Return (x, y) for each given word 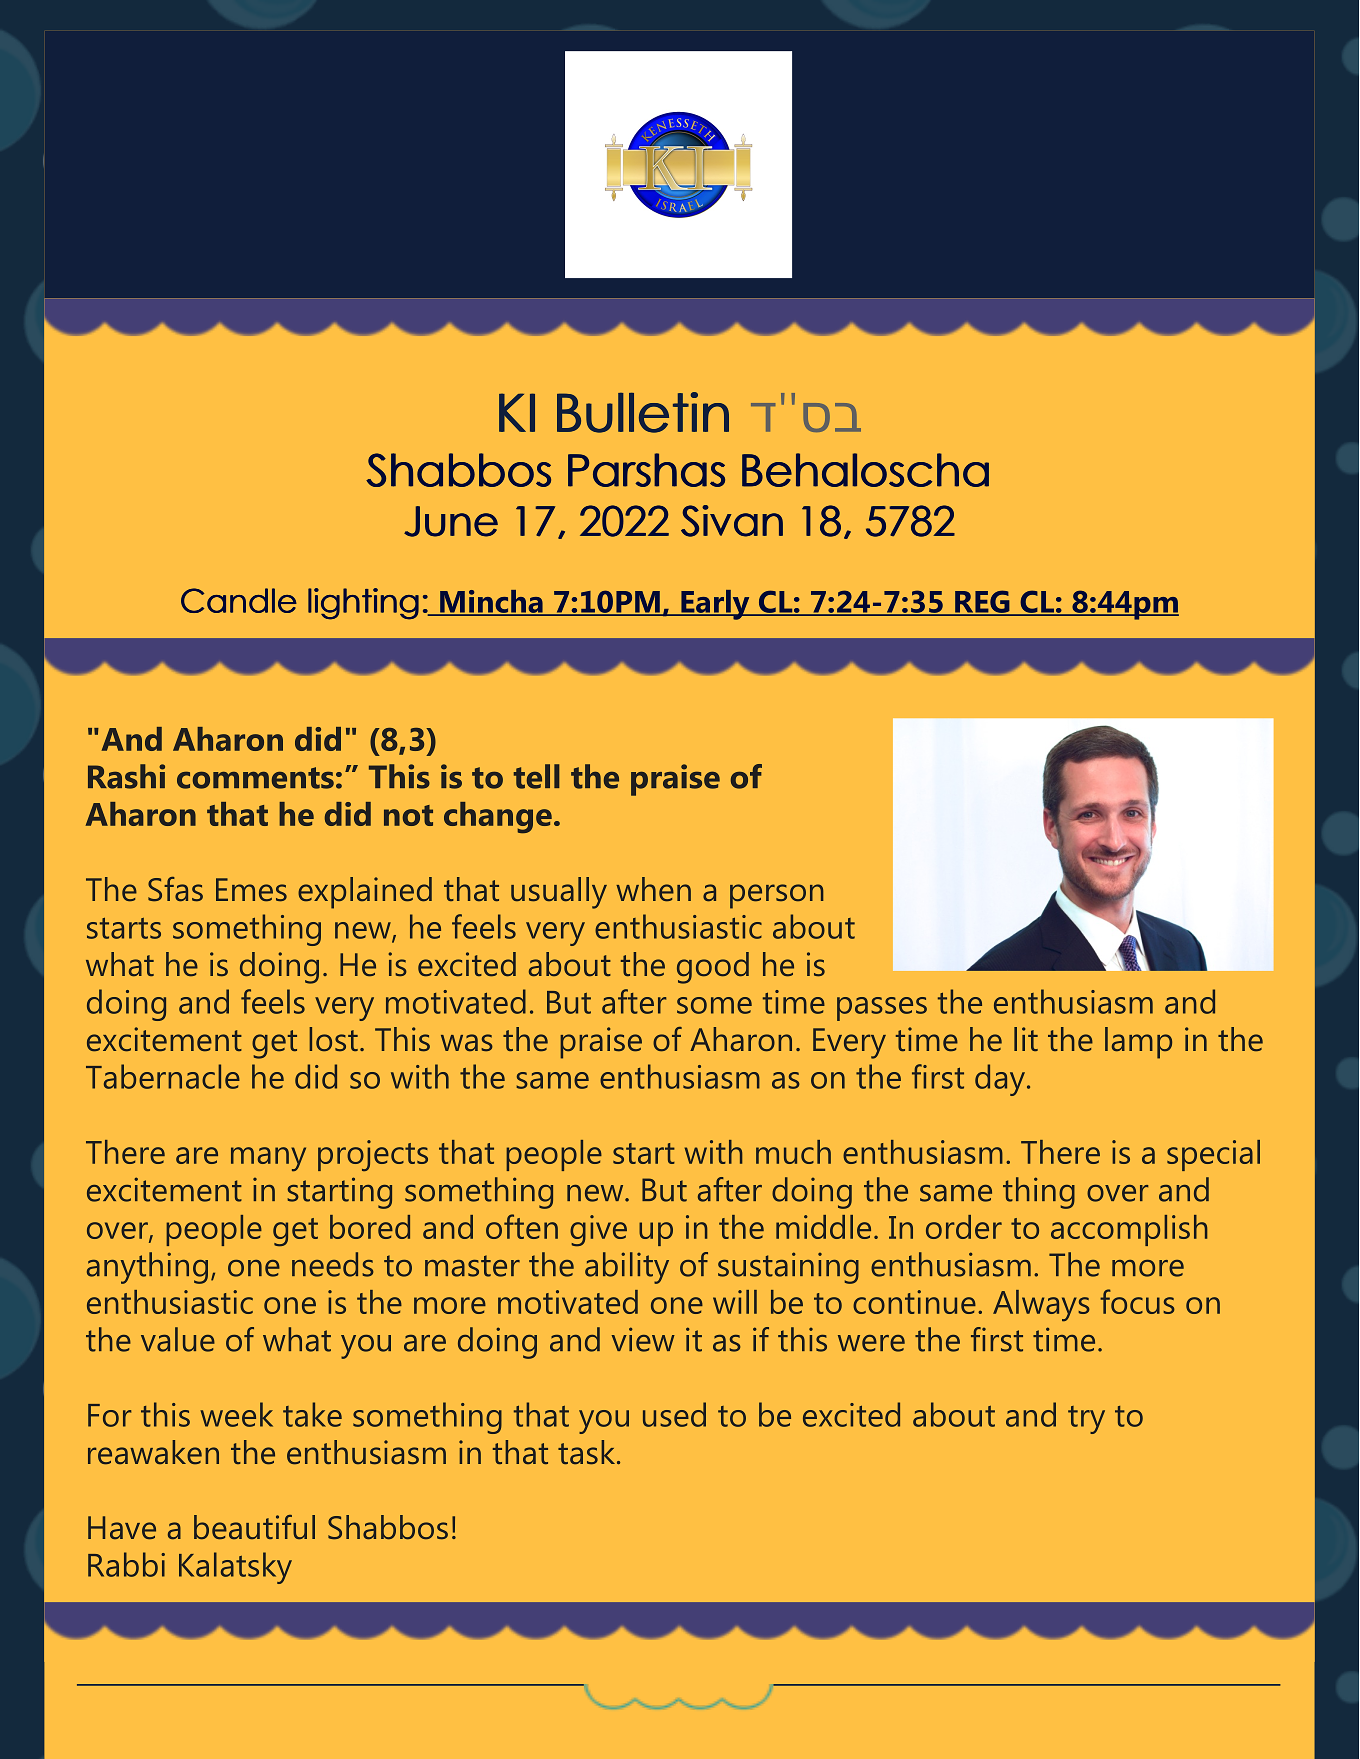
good (713, 968)
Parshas (646, 470)
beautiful (254, 1527)
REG (982, 602)
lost (333, 1039)
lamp (1138, 1043)
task (588, 1452)
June (451, 521)
